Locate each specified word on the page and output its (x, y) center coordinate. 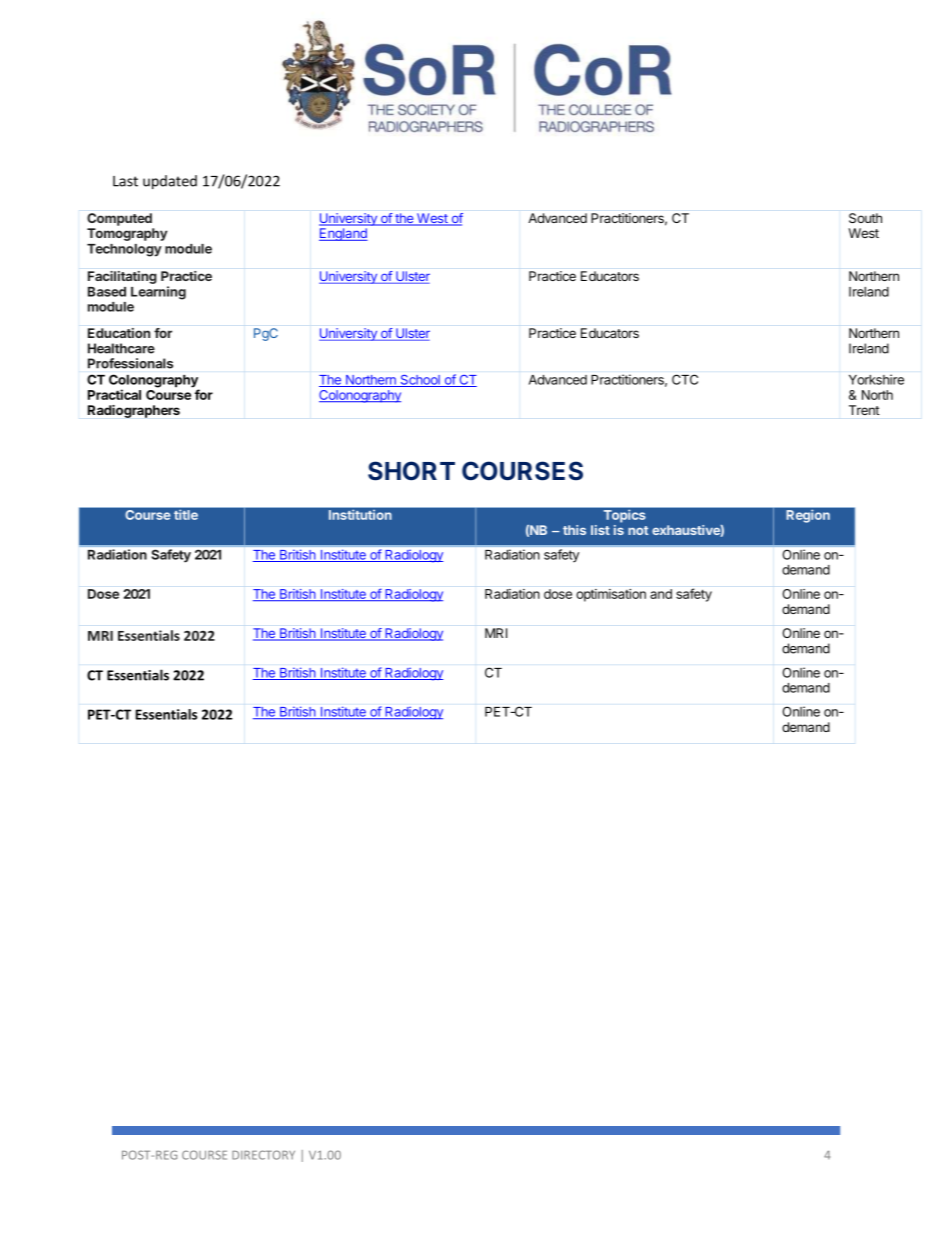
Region (808, 516)
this (574, 530)
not (638, 530)
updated (170, 182)
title (186, 515)
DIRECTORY (263, 1155)
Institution (360, 515)
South (865, 218)
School (420, 381)
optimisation (611, 595)
